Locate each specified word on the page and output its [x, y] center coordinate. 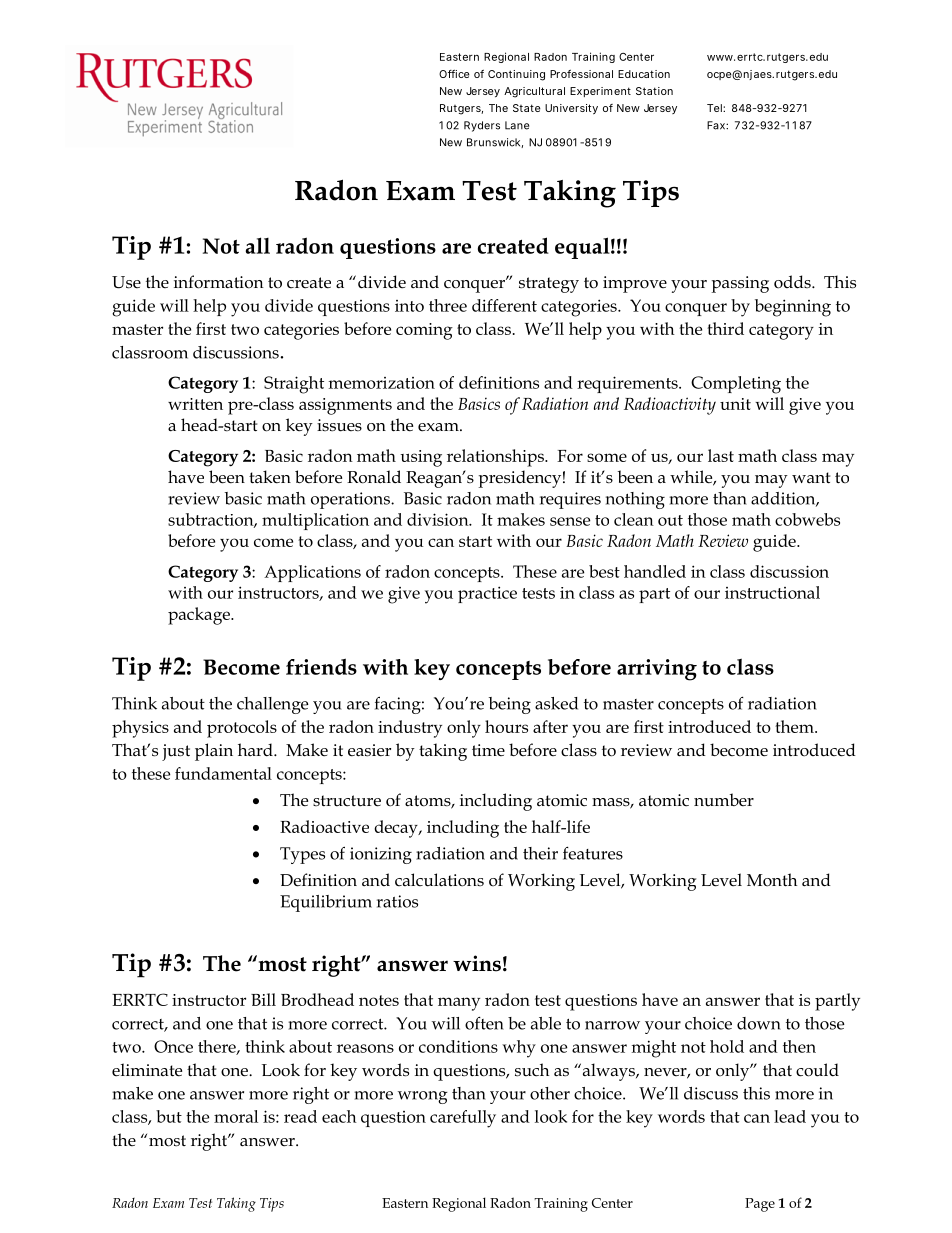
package [200, 616]
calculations [439, 880]
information [219, 282]
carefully [463, 1119]
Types [302, 855]
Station [654, 91]
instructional [772, 592]
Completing [736, 385]
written [195, 404]
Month [772, 880]
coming [424, 331]
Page [760, 1205]
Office [454, 74]
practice [487, 594]
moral [236, 1116]
